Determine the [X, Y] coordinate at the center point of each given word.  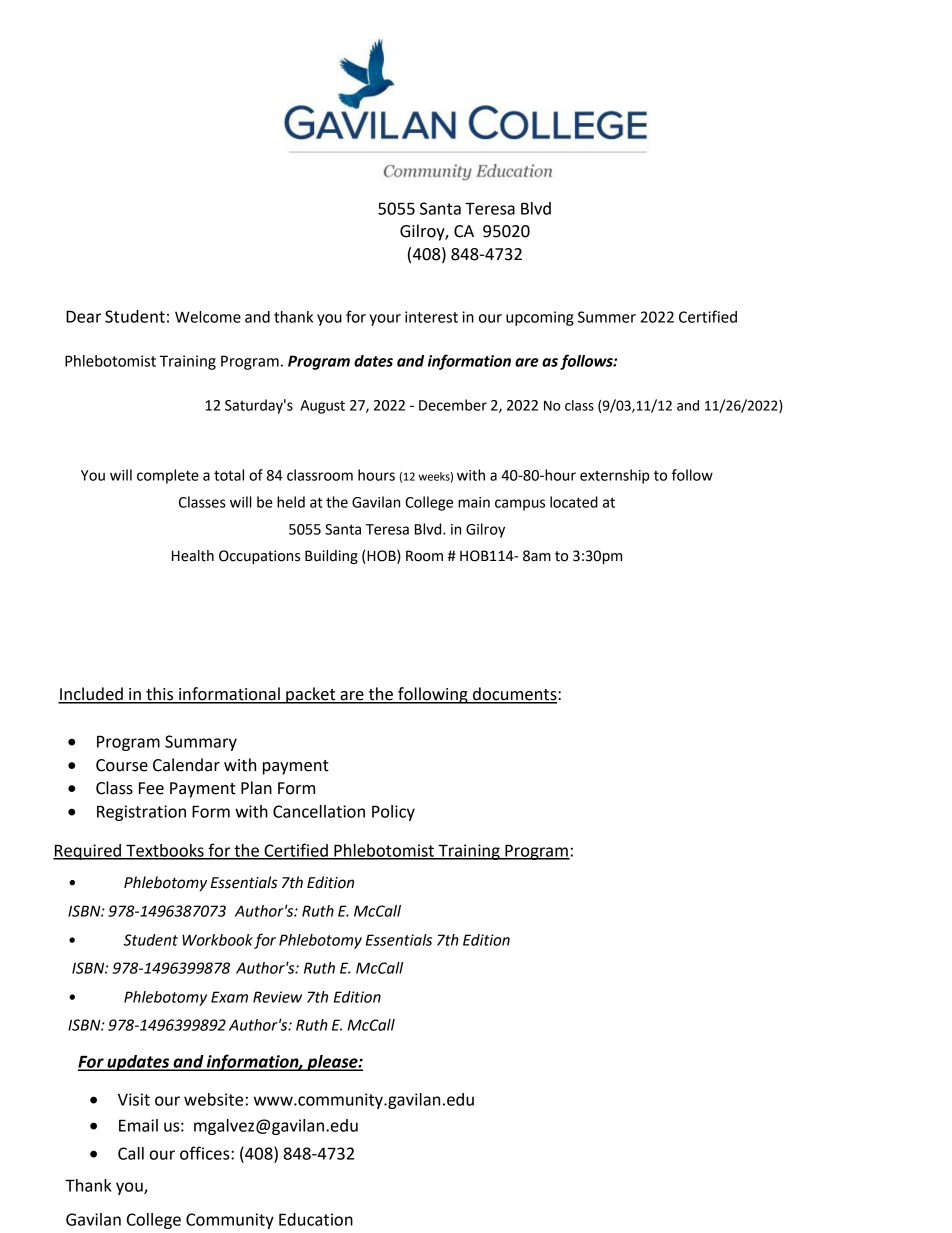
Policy [393, 813]
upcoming [540, 318]
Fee [151, 788]
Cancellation [319, 811]
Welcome [208, 317]
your [385, 320]
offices [206, 1153]
